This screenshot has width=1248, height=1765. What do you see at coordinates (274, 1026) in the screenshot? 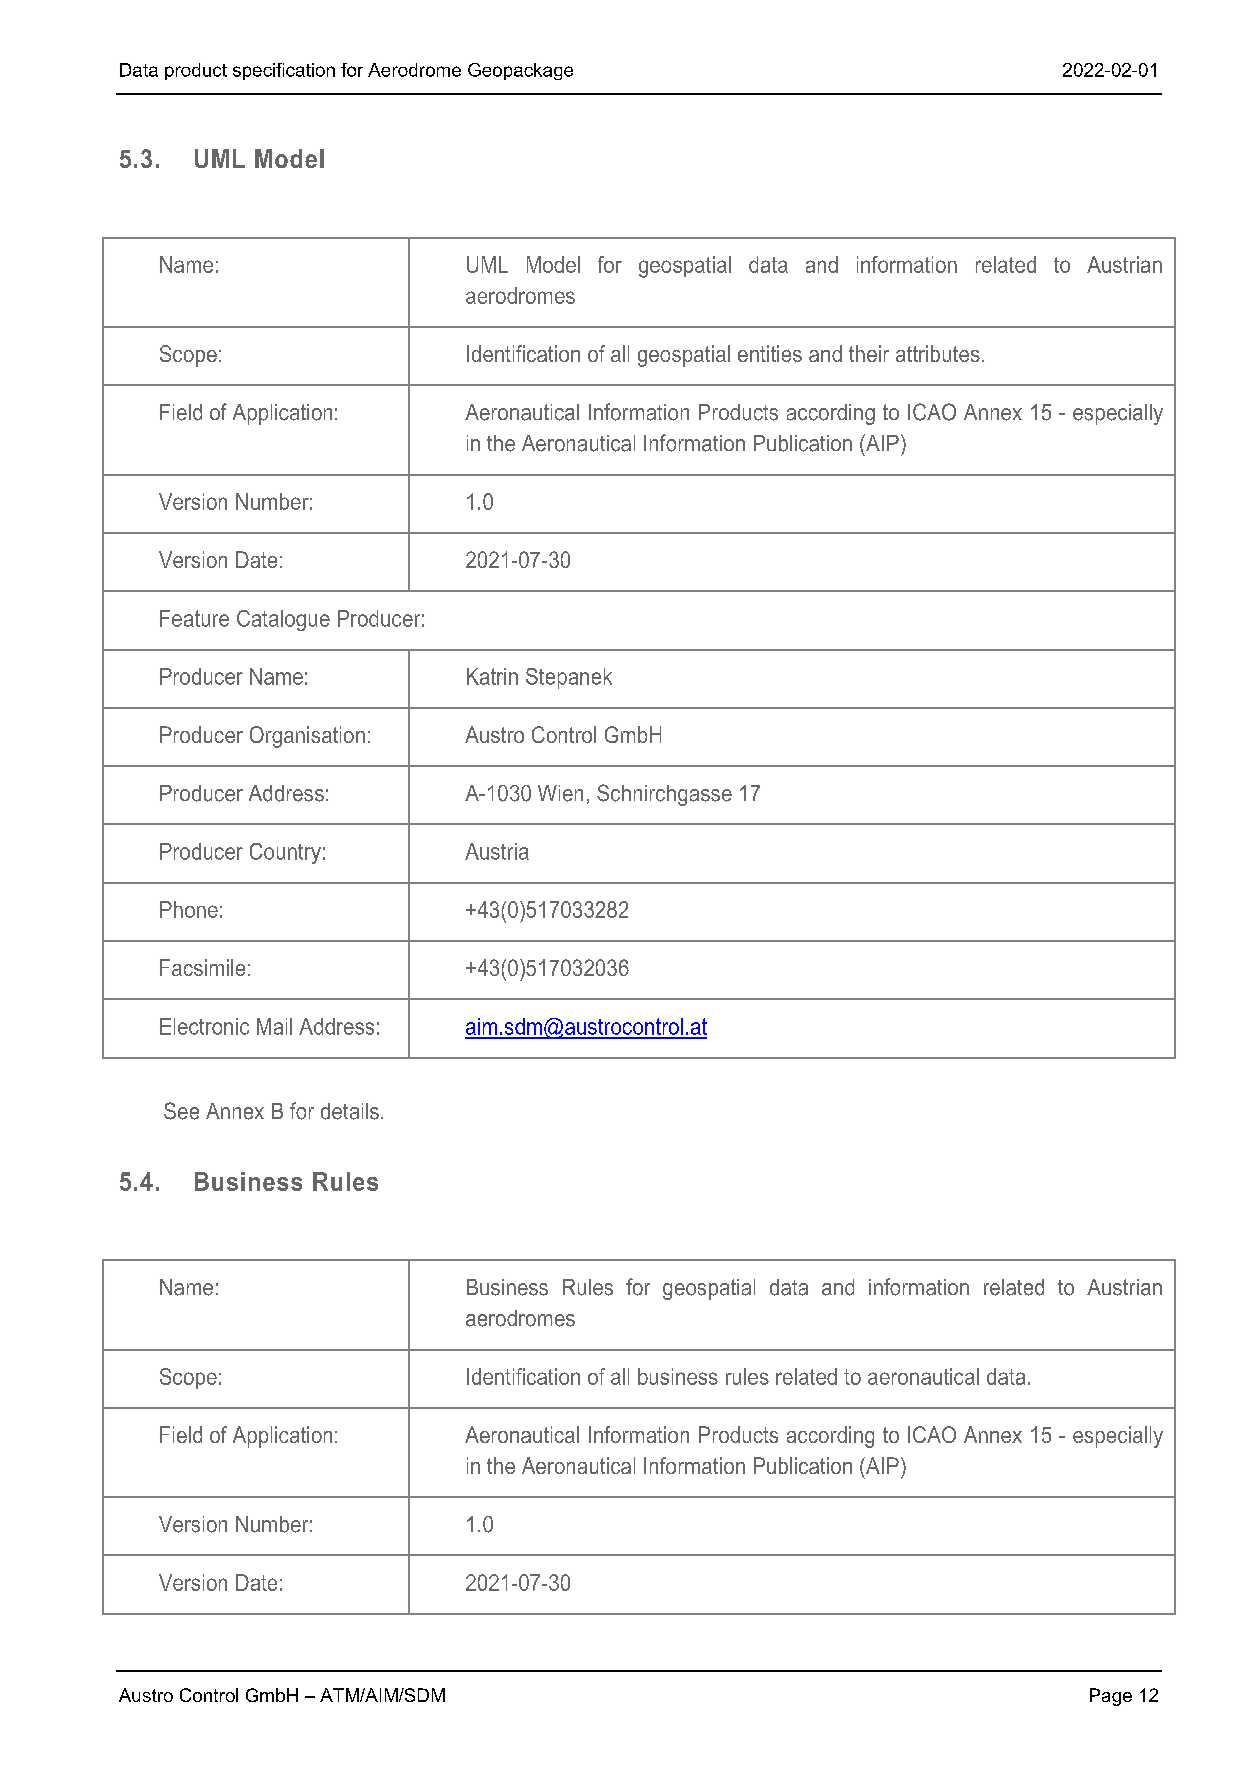
I see `Mail` at bounding box center [274, 1026].
